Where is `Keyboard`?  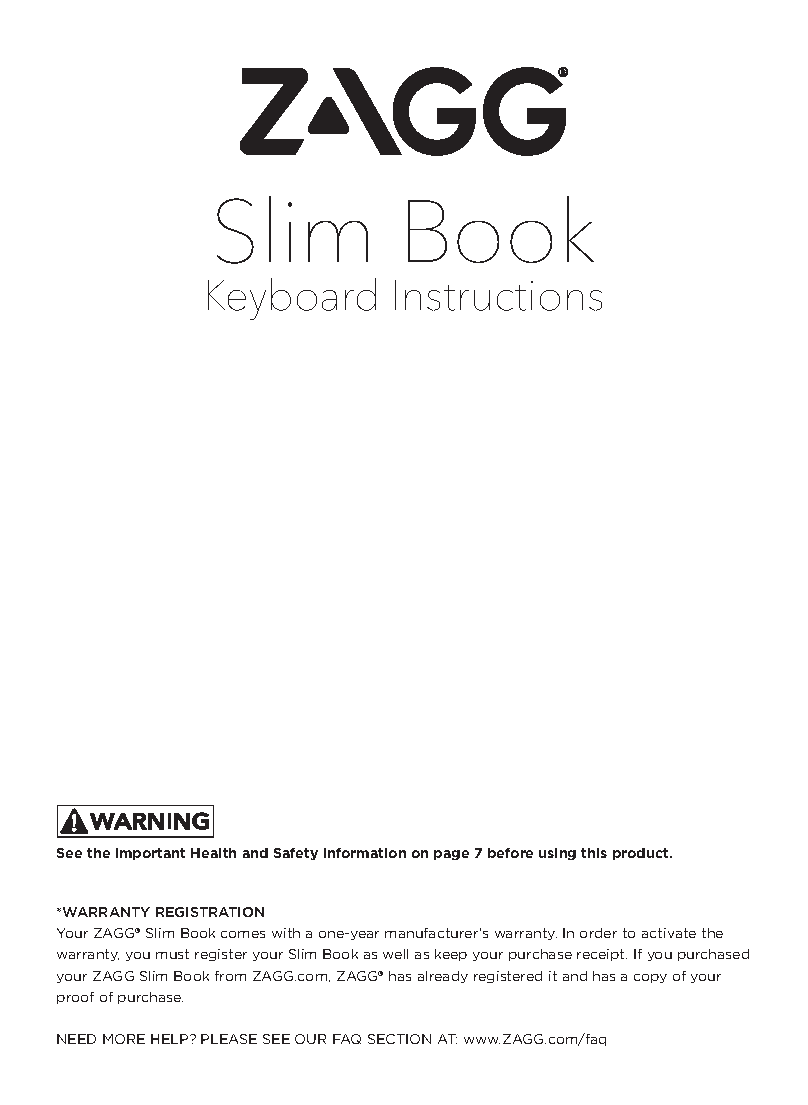 Keyboard is located at coordinates (292, 299).
